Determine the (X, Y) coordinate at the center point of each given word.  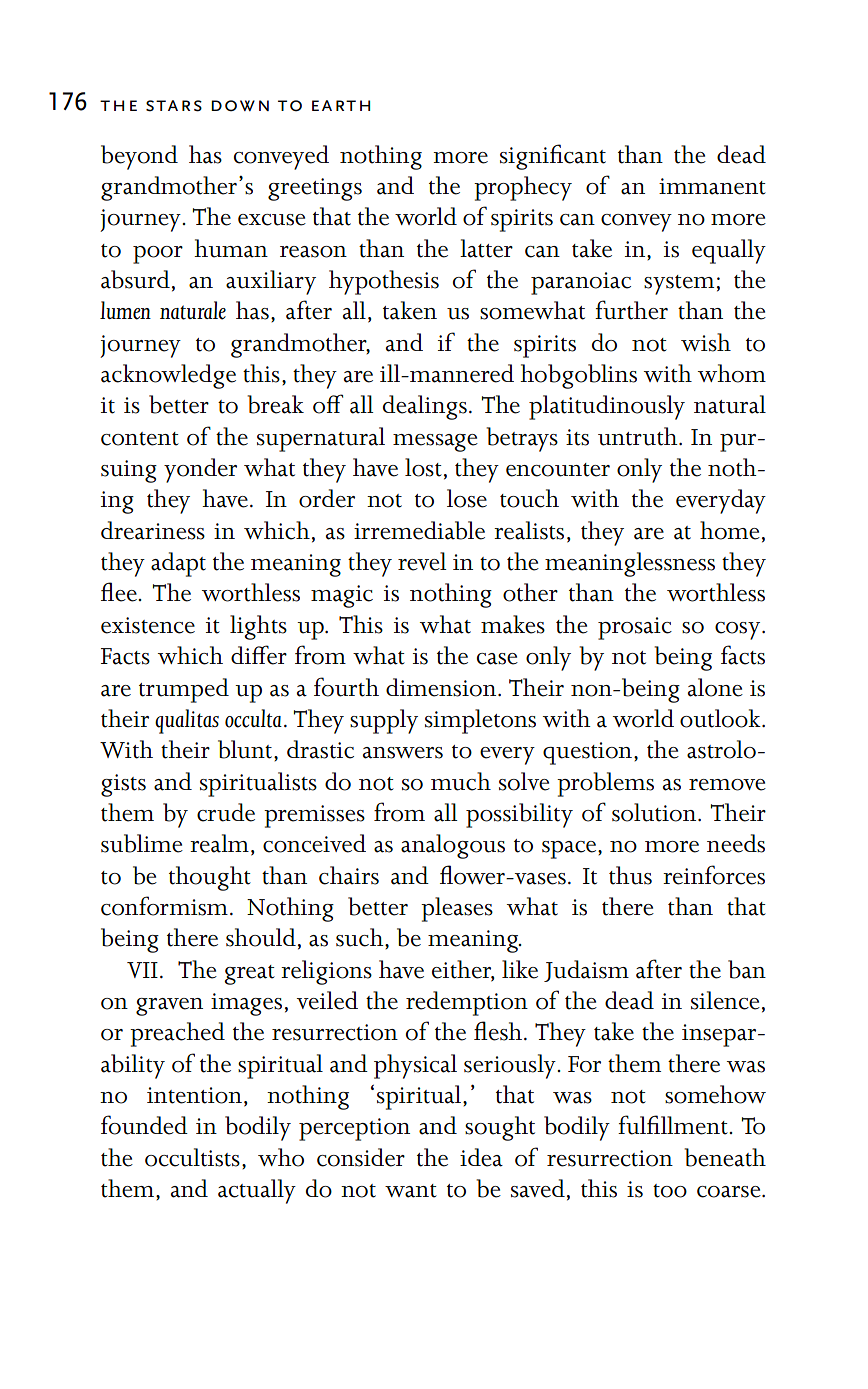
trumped (184, 690)
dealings (425, 407)
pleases (457, 909)
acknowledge (168, 376)
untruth (639, 436)
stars (174, 106)
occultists (192, 1157)
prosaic (635, 628)
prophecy (523, 188)
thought (210, 878)
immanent (712, 186)
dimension (442, 687)
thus (630, 875)
